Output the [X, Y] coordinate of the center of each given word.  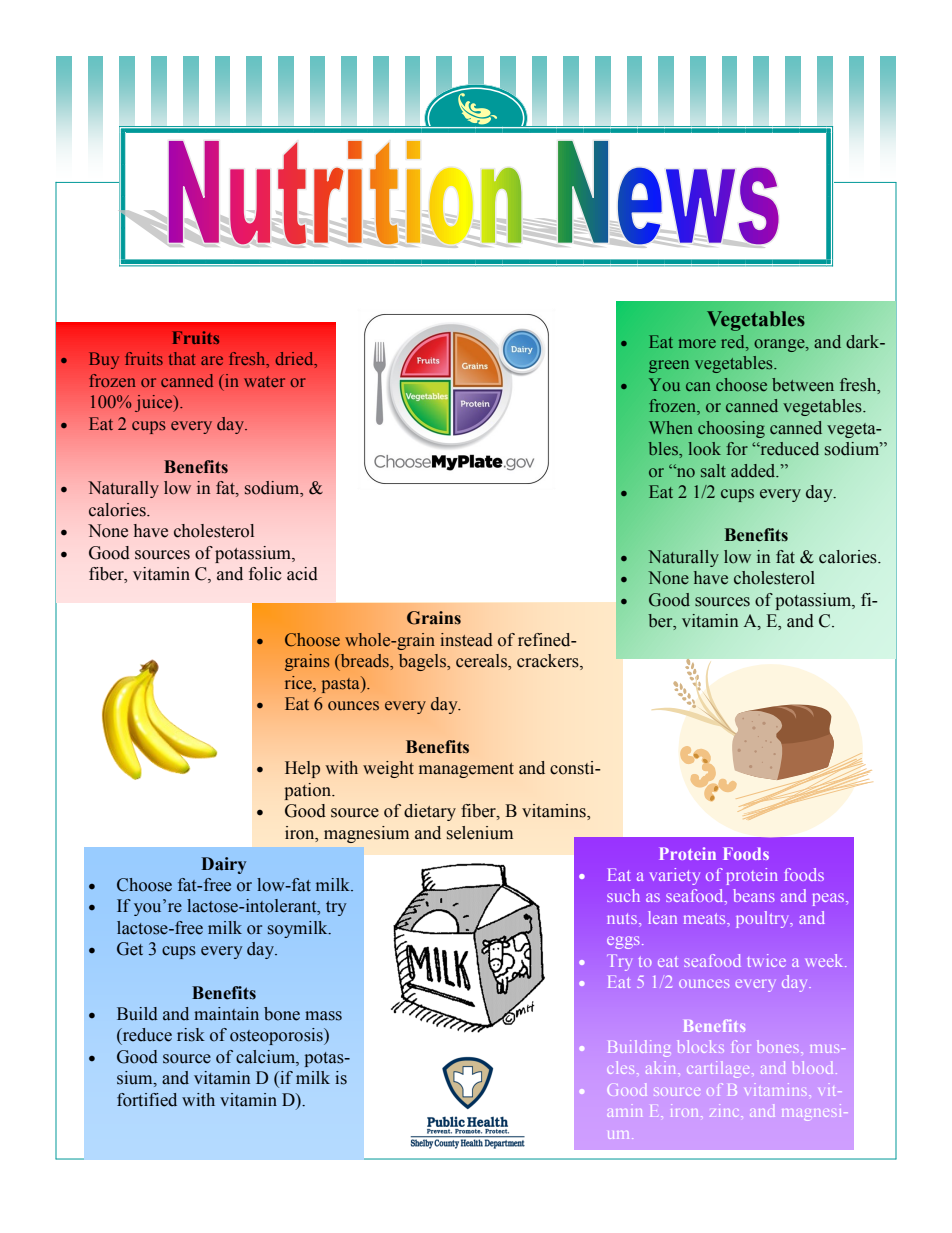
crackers [549, 662]
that [182, 358]
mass [323, 1016]
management [466, 770]
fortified [147, 1100]
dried [296, 360]
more [697, 343]
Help [302, 769]
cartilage [720, 1069]
